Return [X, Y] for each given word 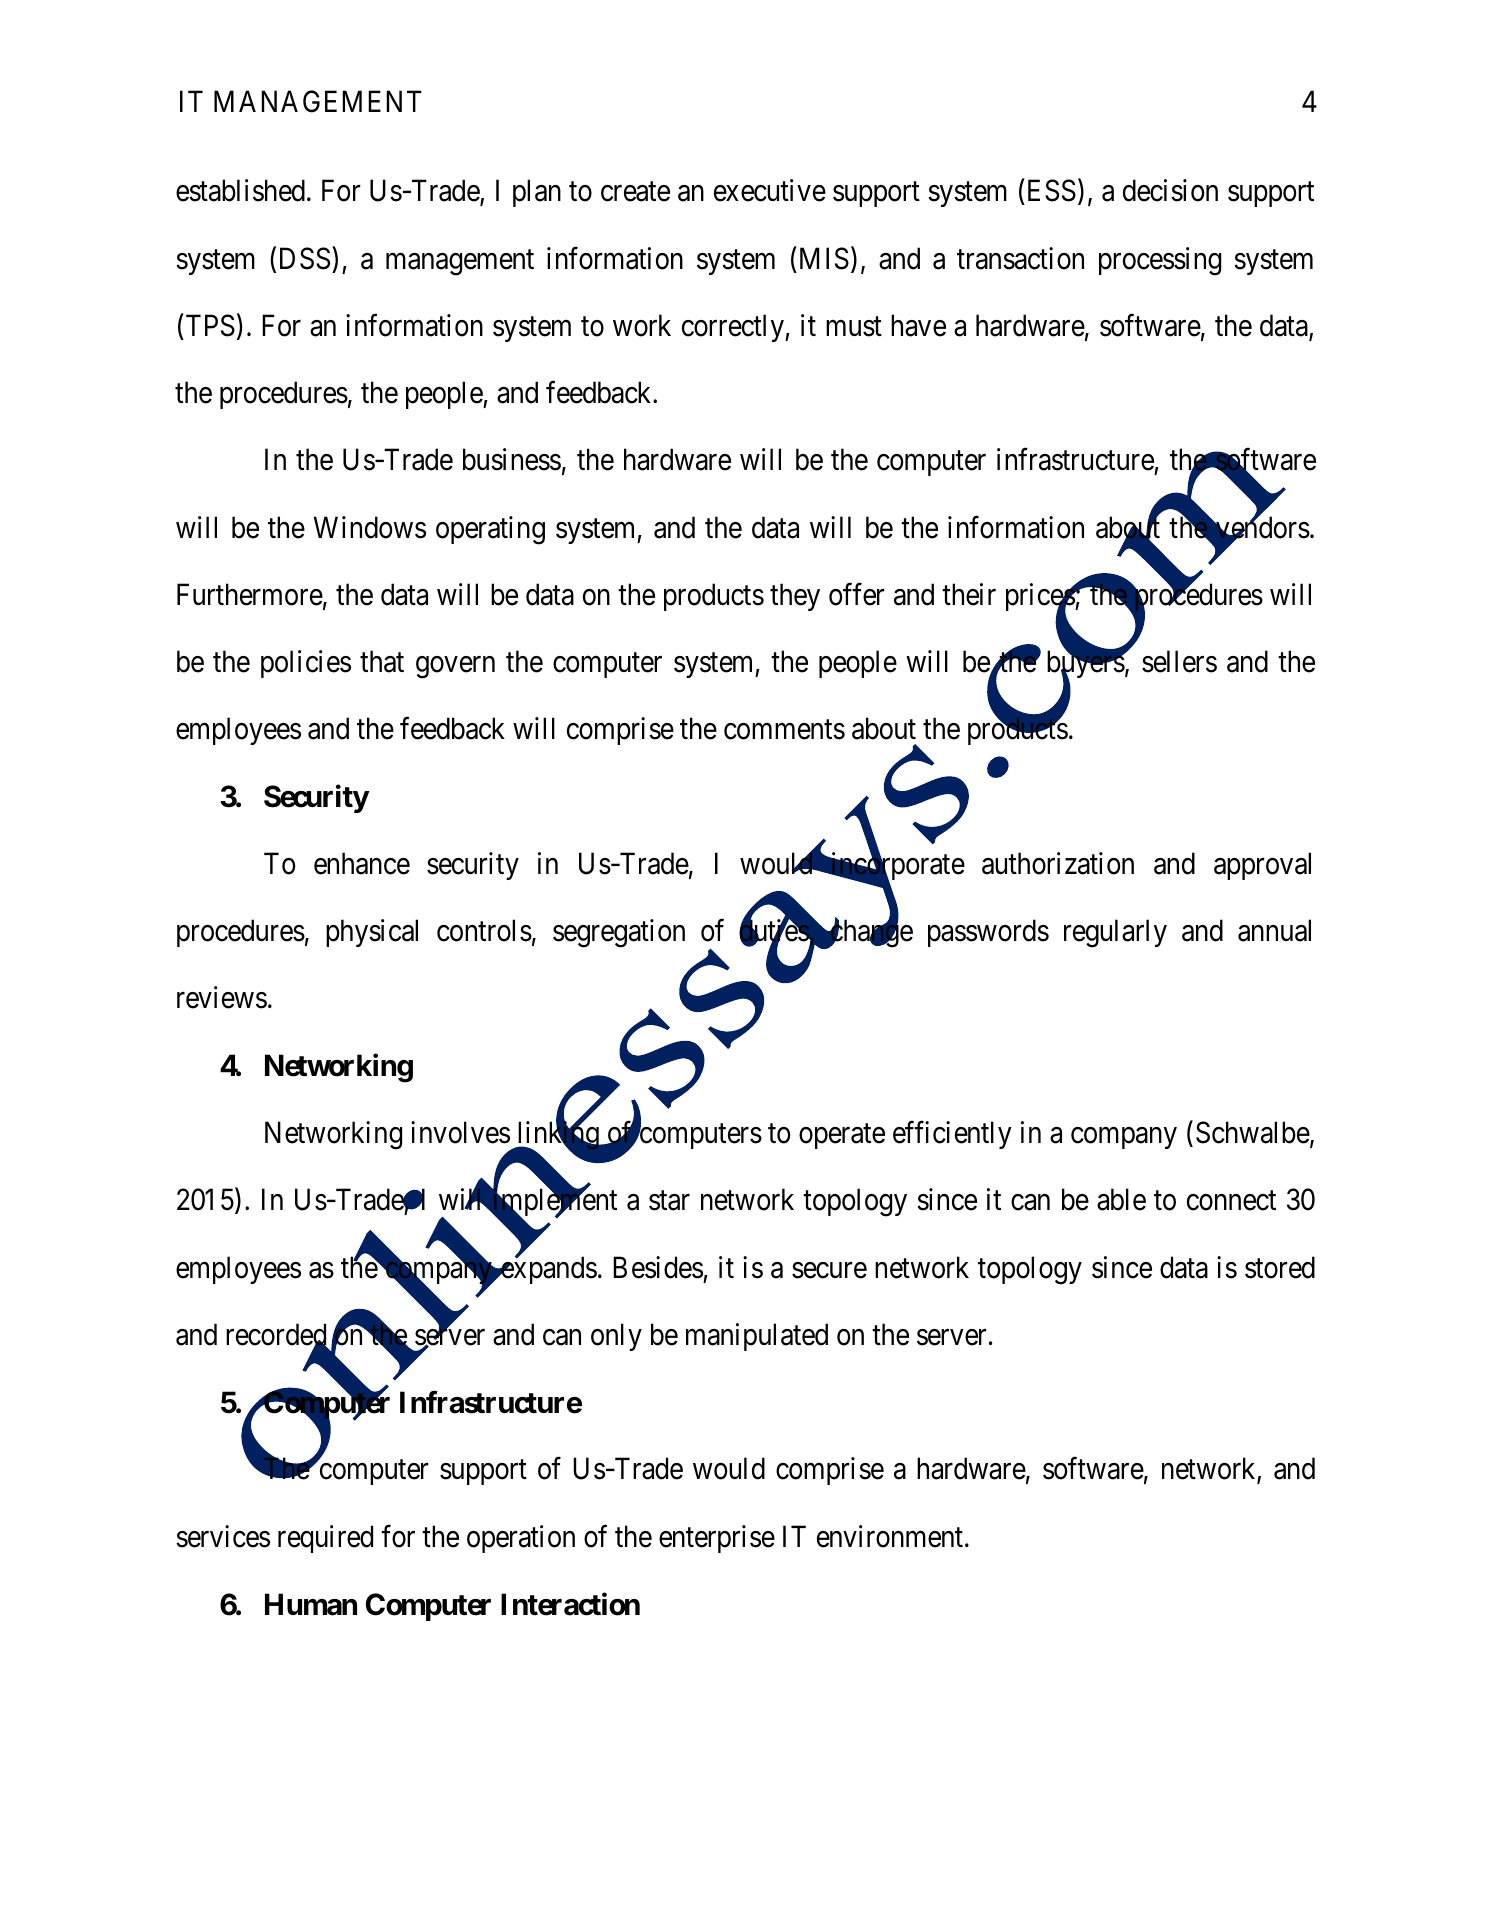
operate [842, 1136]
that [382, 661]
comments [784, 730]
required [325, 1539]
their [969, 594]
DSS [305, 258]
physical [372, 933]
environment [891, 1536]
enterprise [717, 1539]
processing [1160, 261]
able [1121, 1199]
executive [770, 190]
